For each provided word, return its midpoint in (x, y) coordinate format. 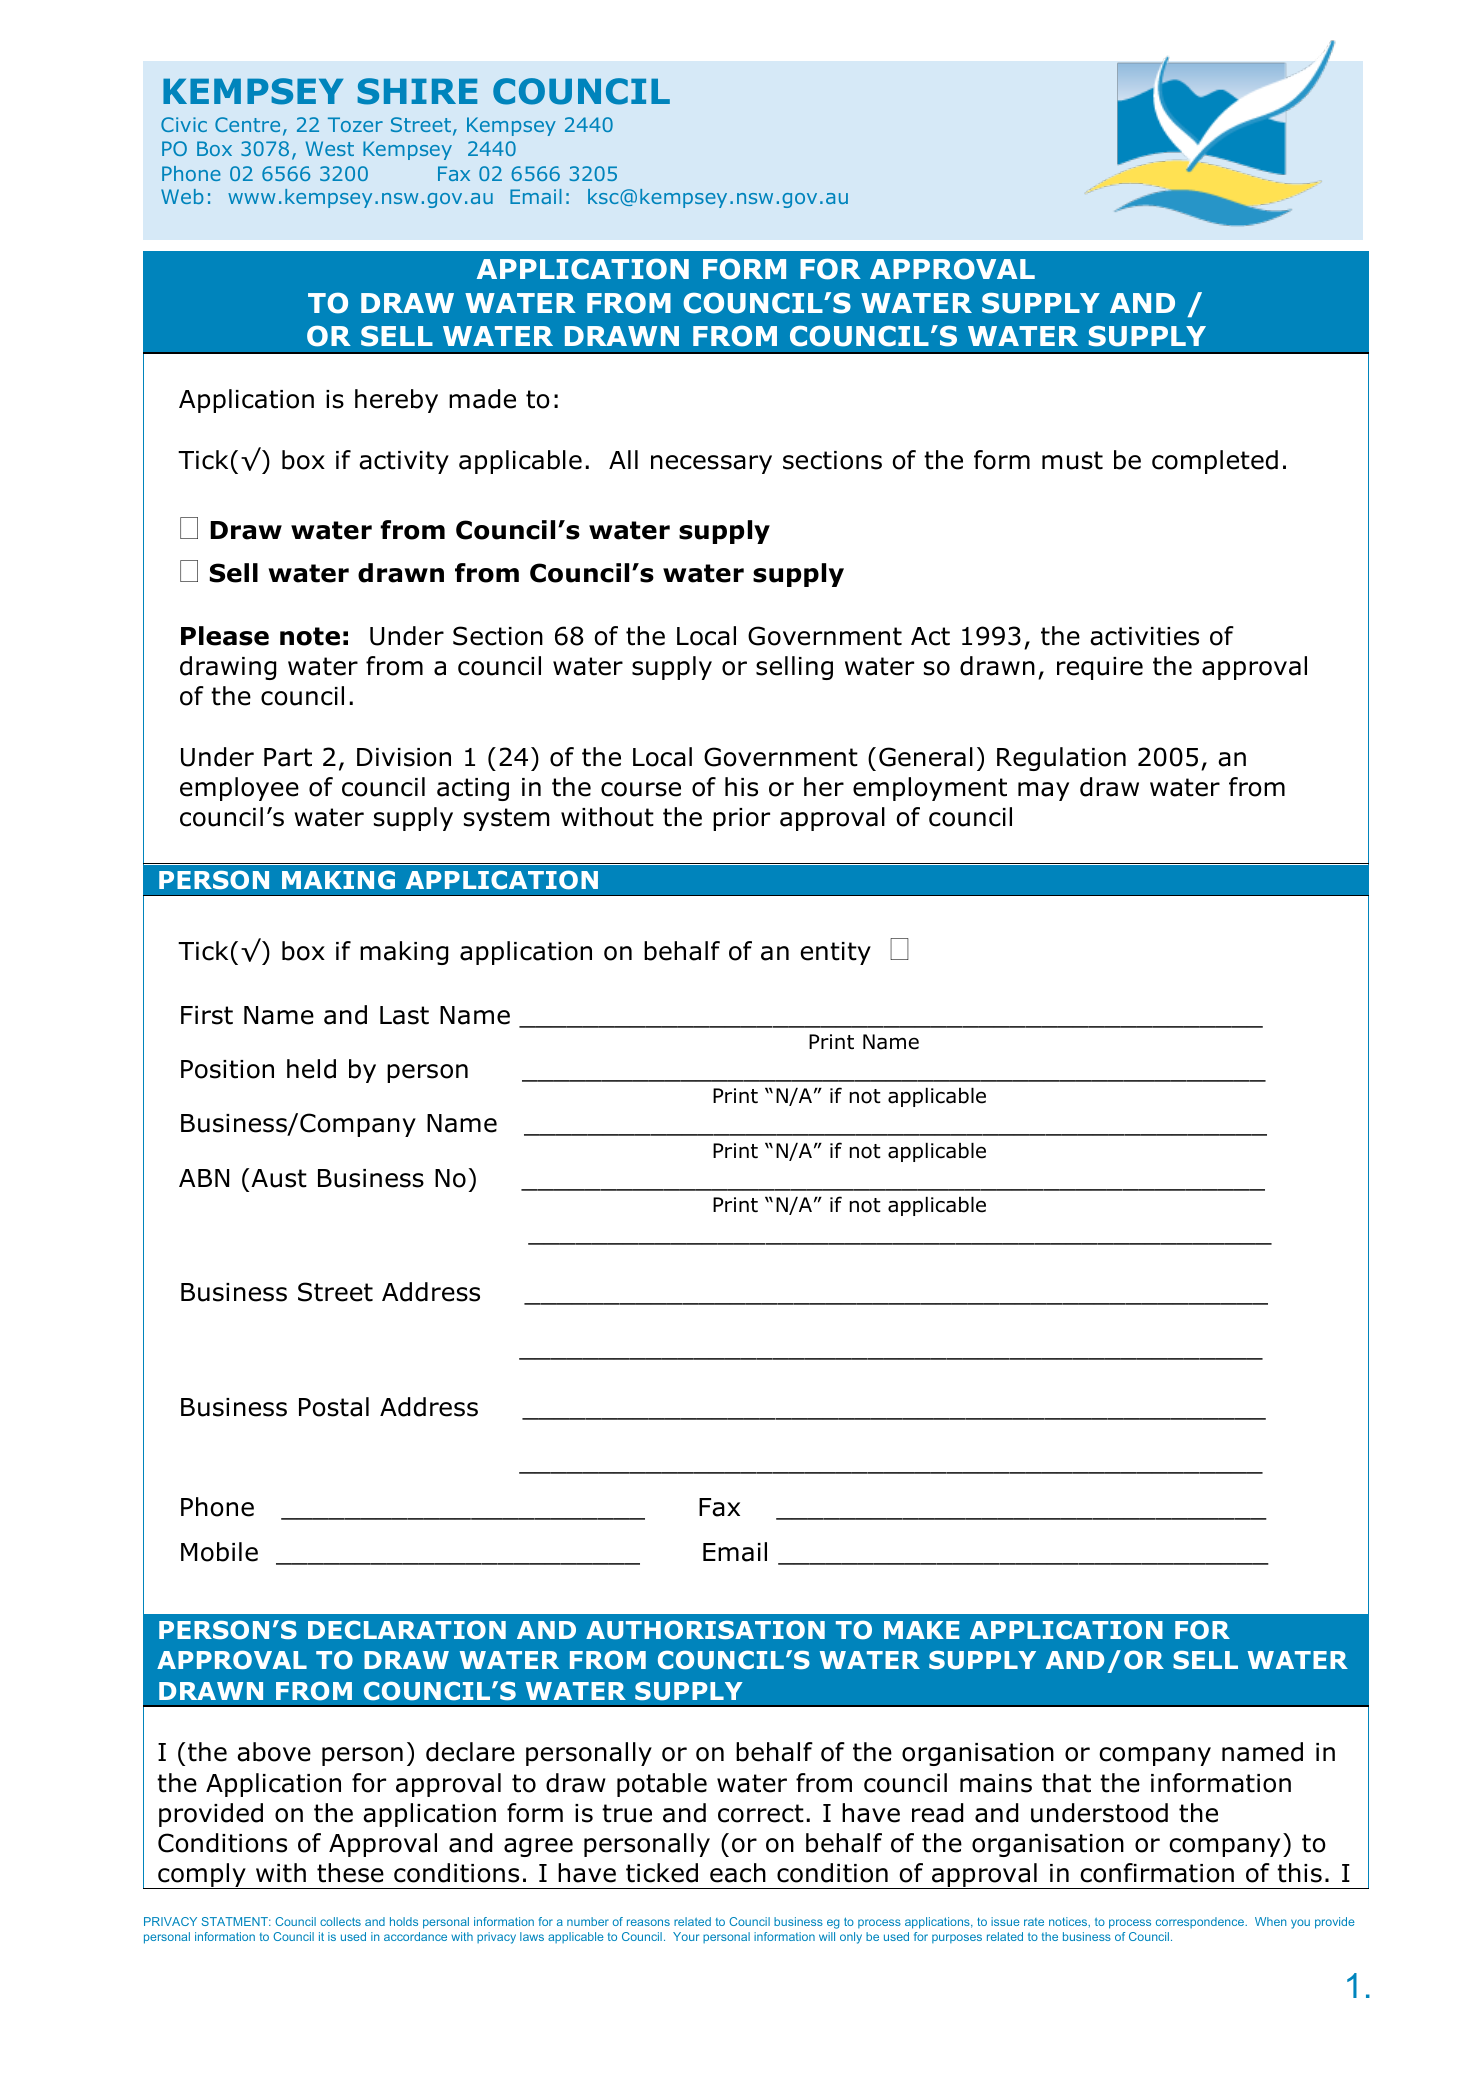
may (1043, 791)
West (330, 148)
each (738, 1873)
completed (1215, 462)
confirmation (1157, 1873)
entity (835, 953)
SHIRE (417, 91)
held (311, 1069)
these (350, 1873)
